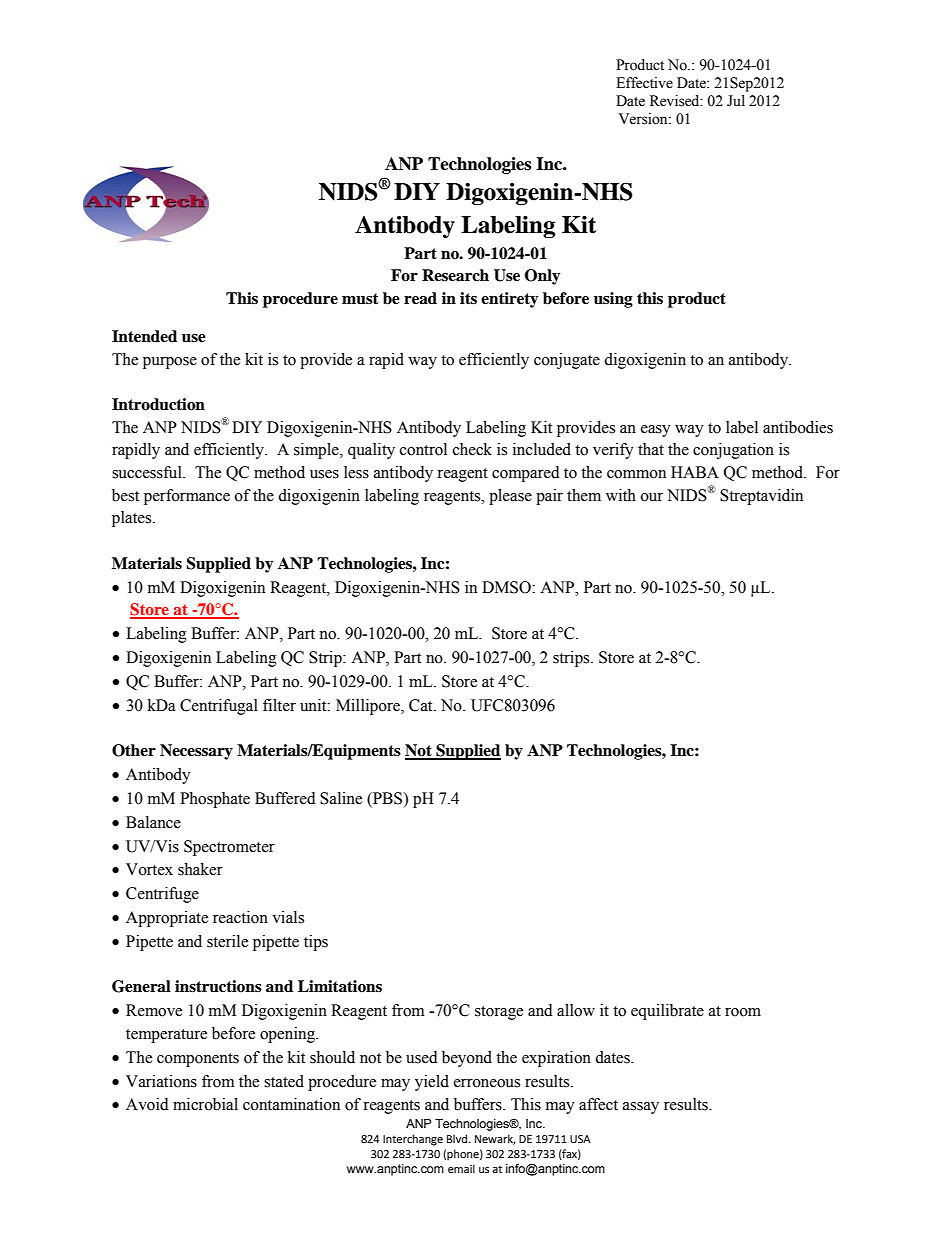  I want to click on Jul, so click(736, 101).
